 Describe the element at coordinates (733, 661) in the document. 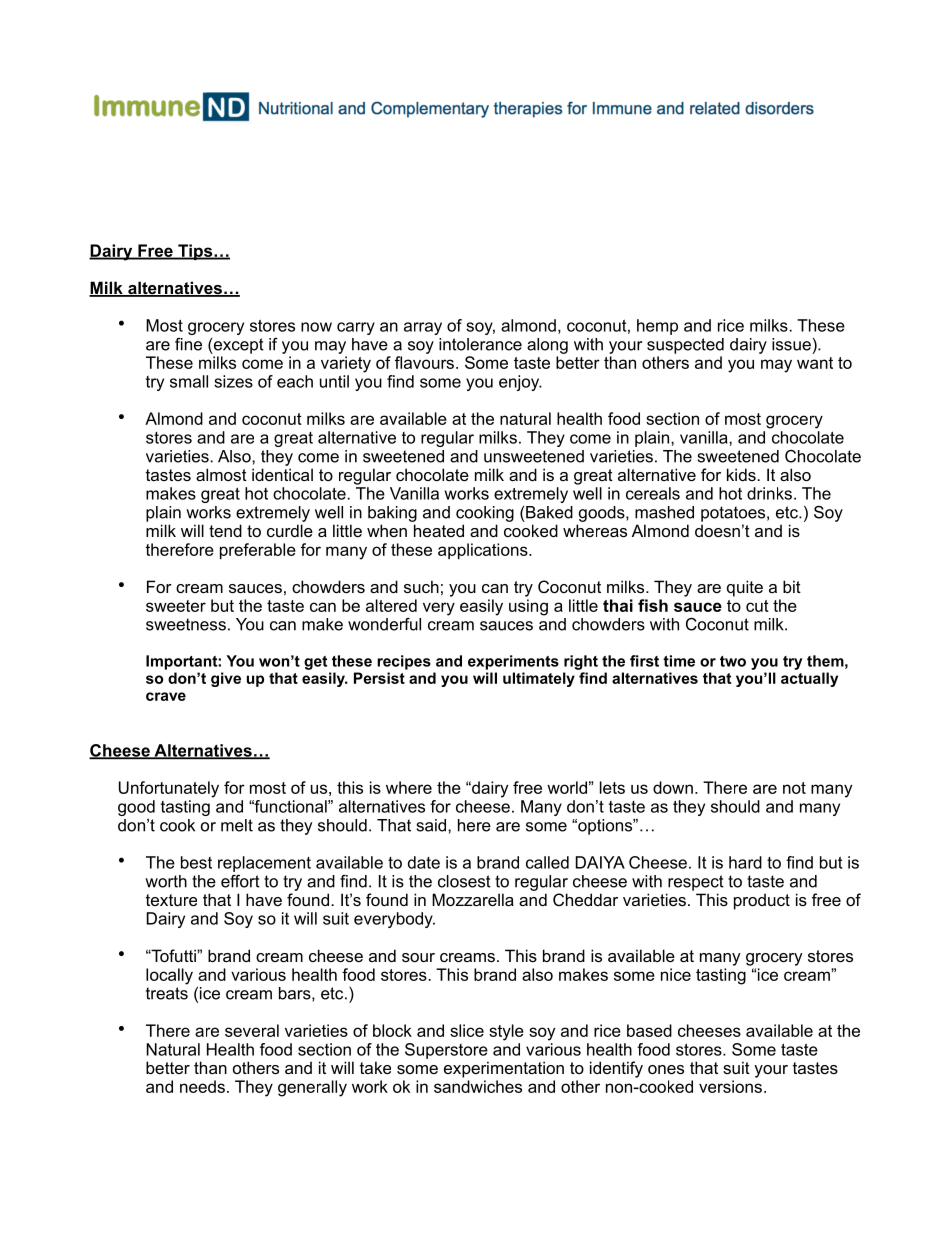

I see `two` at that location.
